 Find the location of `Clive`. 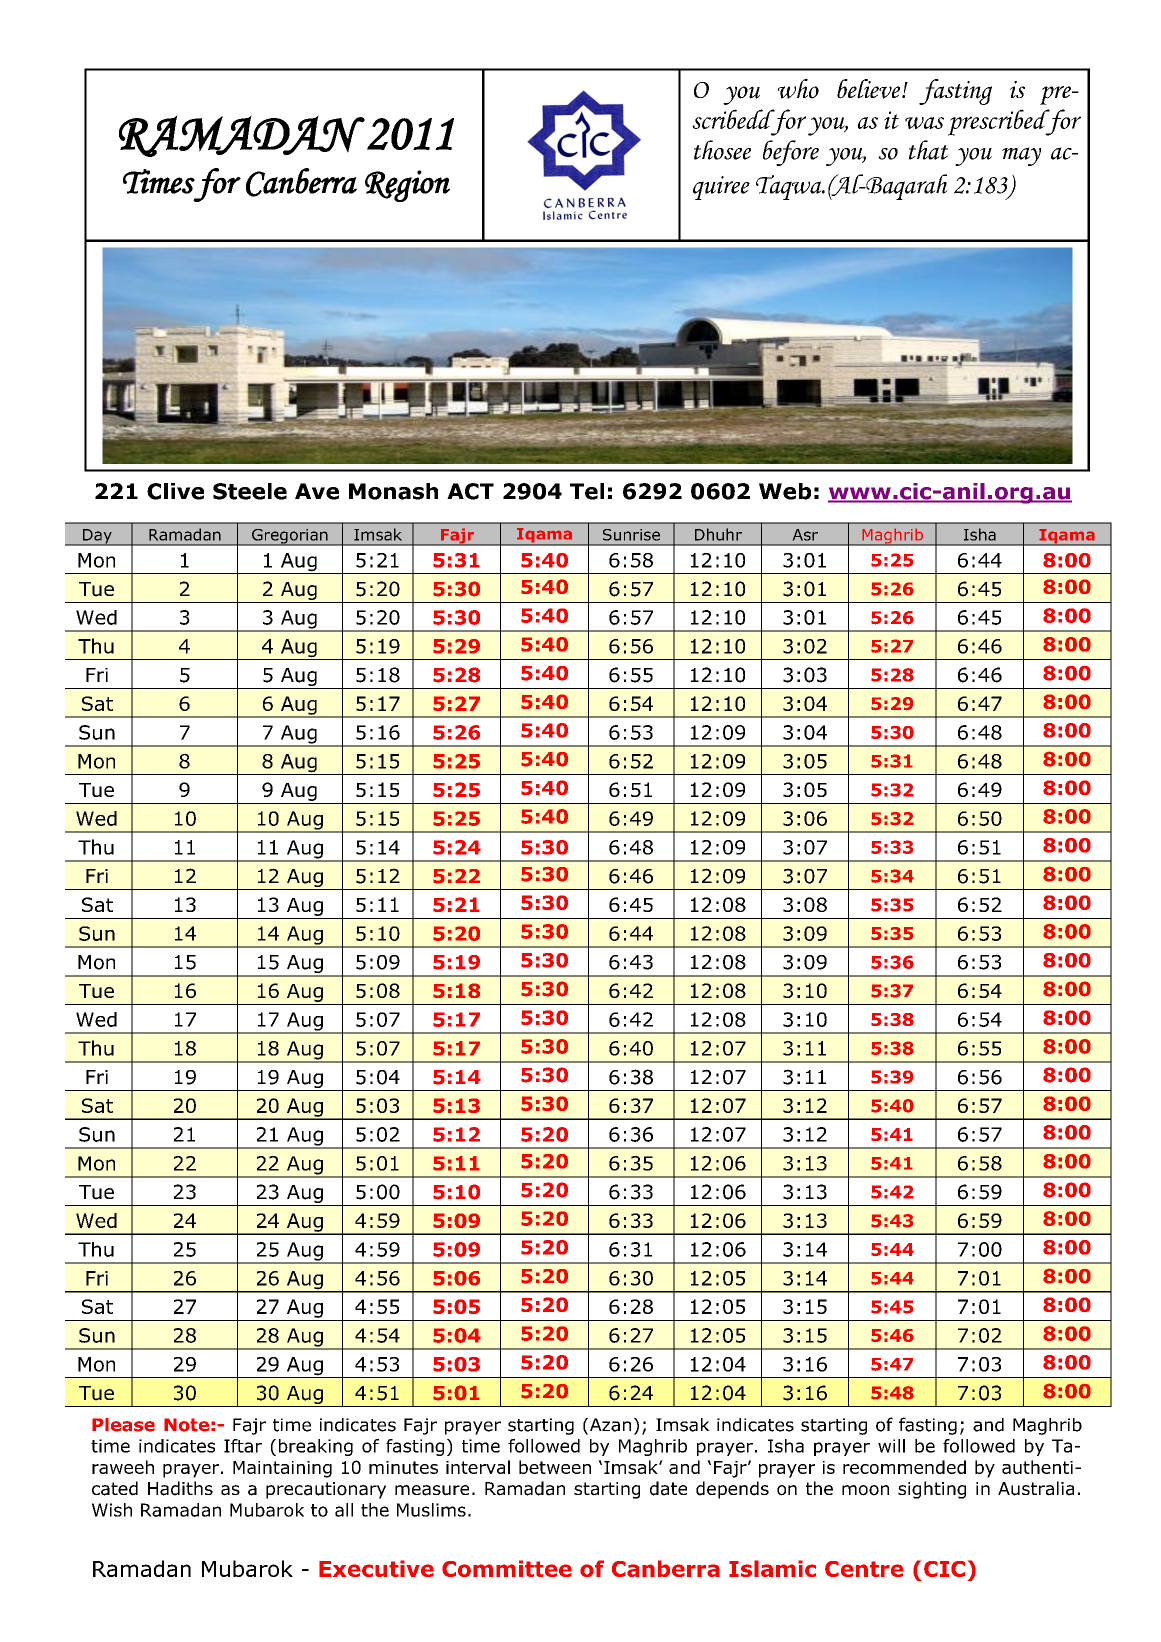

Clive is located at coordinates (175, 491).
